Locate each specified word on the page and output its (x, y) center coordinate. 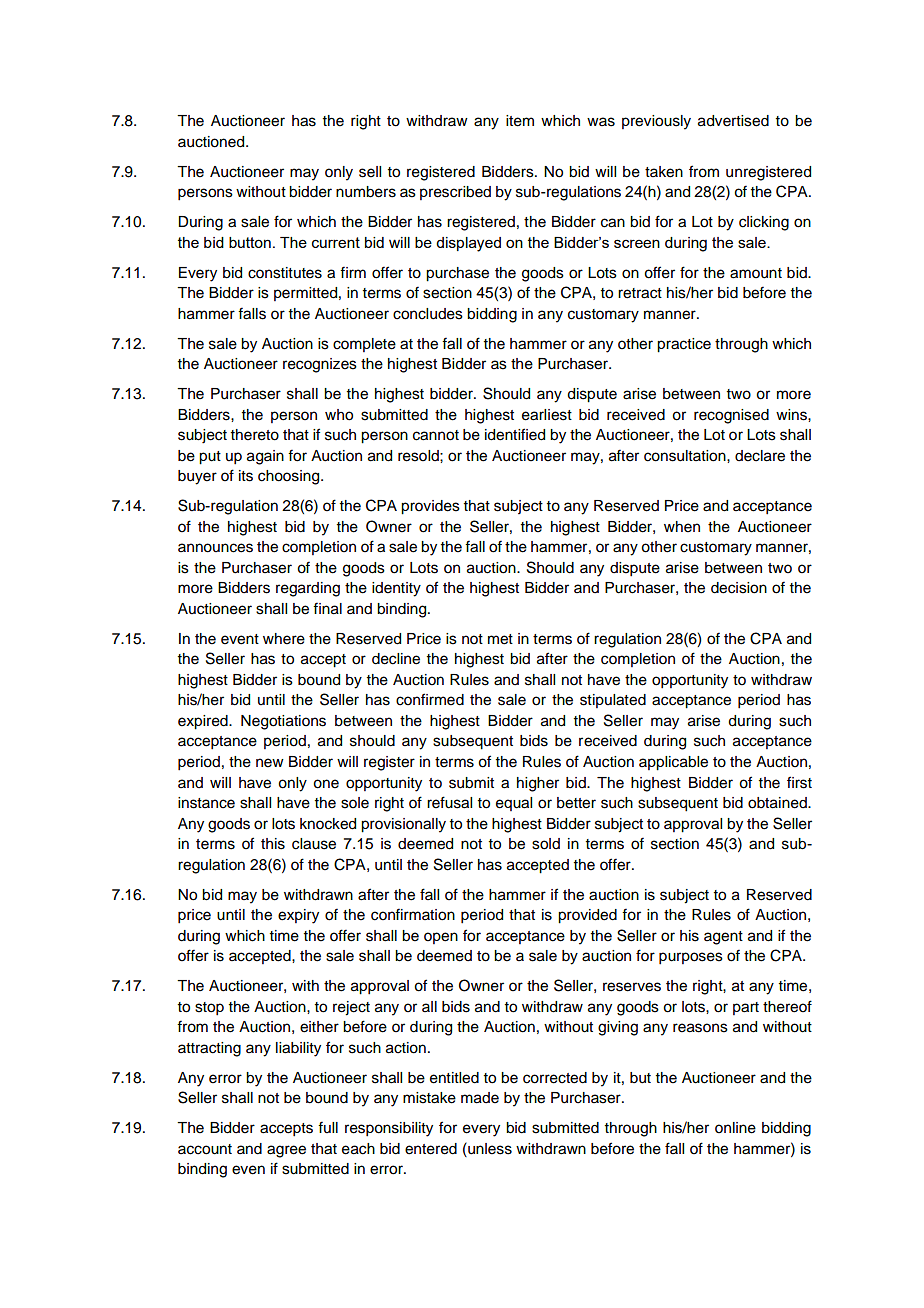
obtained (778, 803)
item (520, 121)
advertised (733, 121)
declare (760, 456)
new (270, 763)
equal (514, 804)
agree (286, 1151)
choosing (290, 477)
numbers (366, 192)
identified (515, 434)
